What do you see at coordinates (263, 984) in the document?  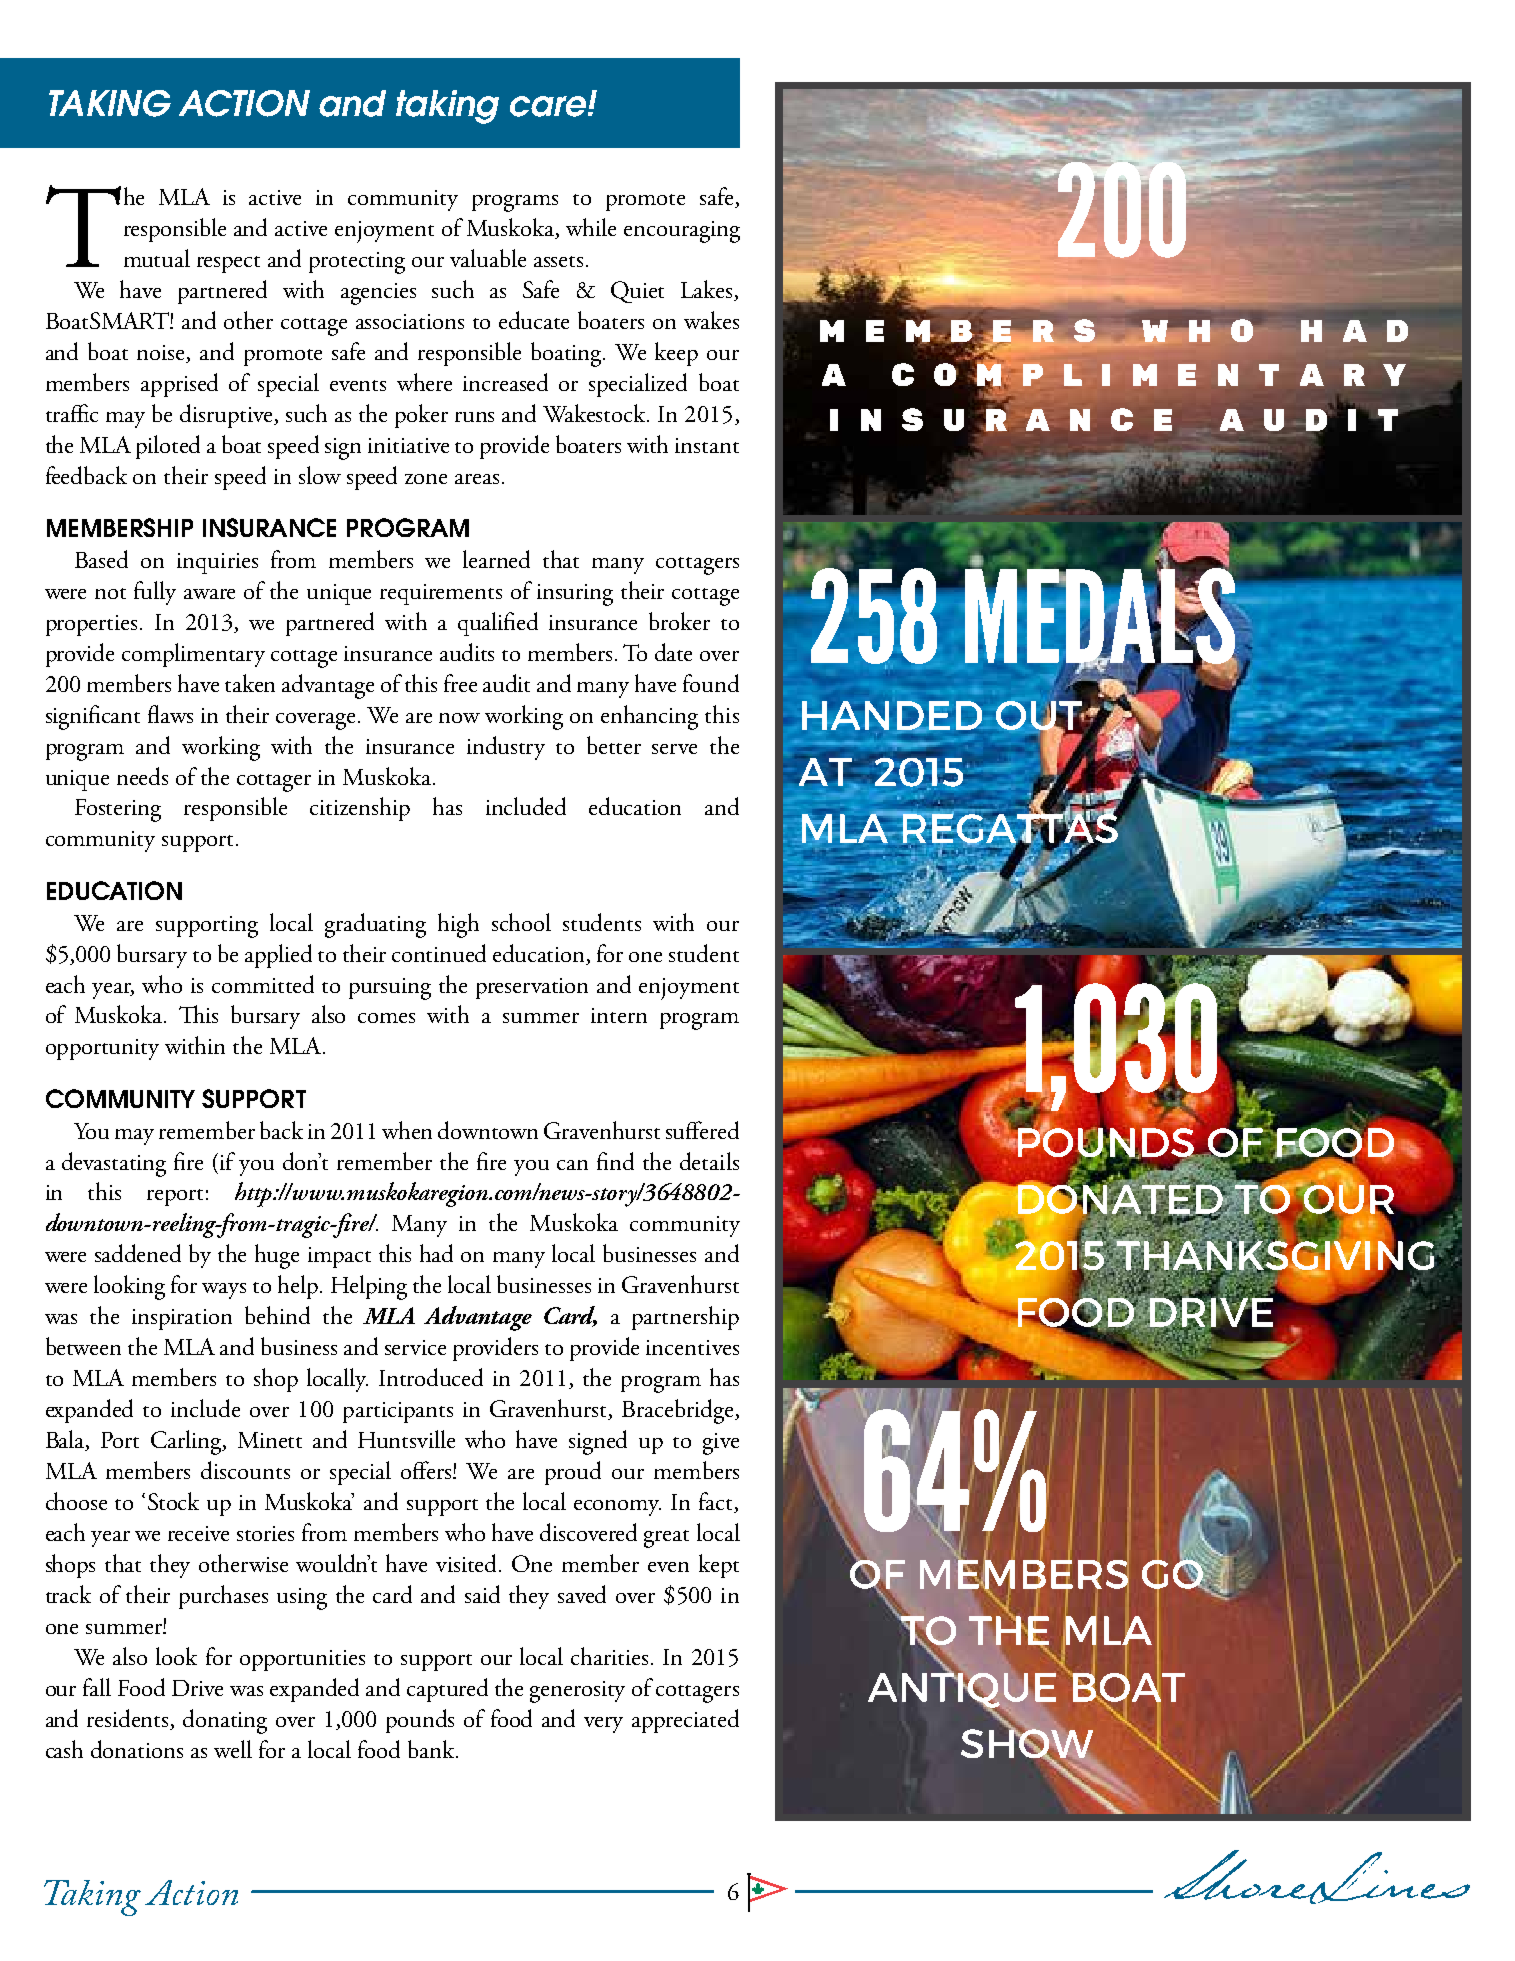 I see `committed` at bounding box center [263, 984].
